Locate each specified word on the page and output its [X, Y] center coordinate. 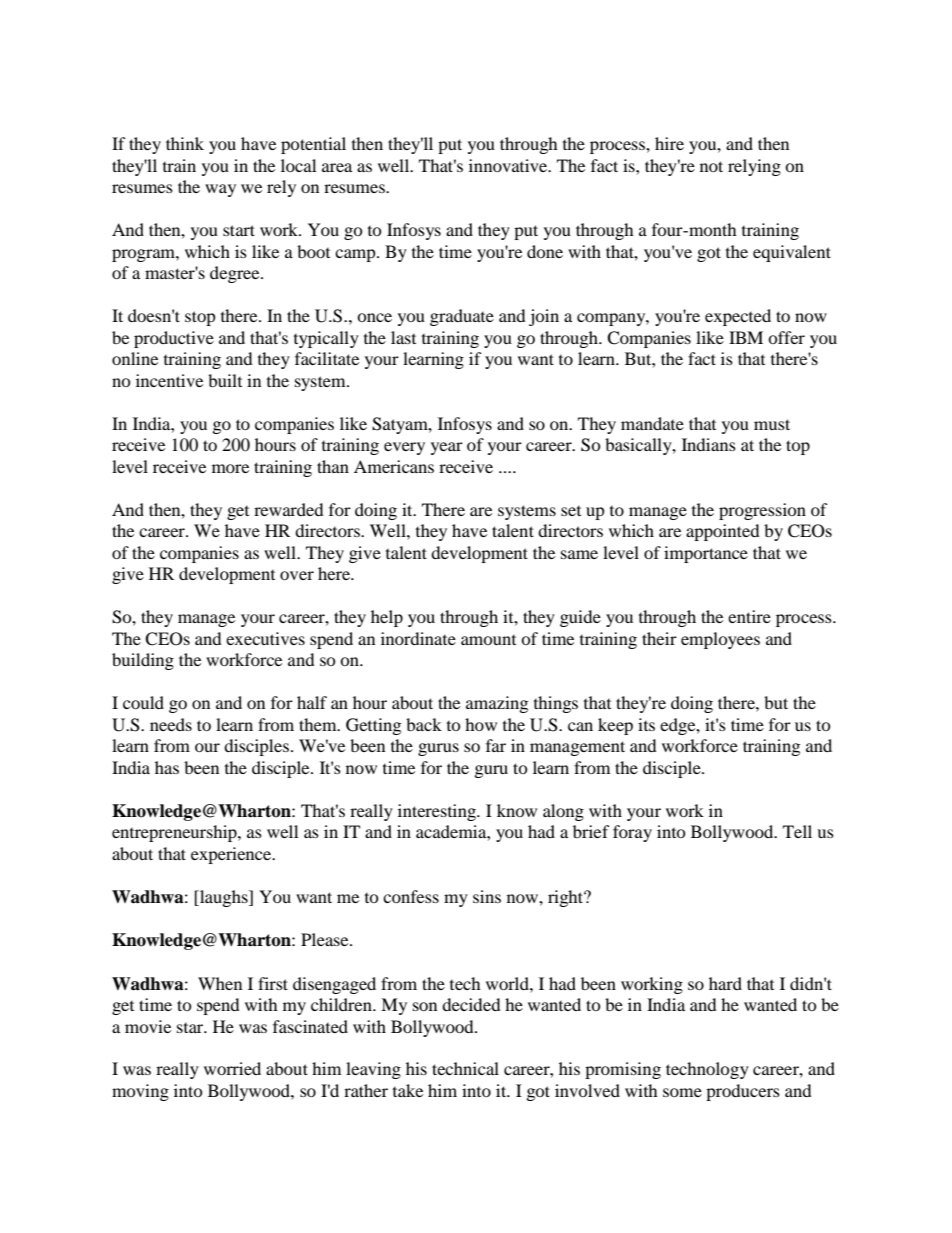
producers [743, 1092]
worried [232, 1068]
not [711, 166]
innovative [509, 165]
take [408, 1090]
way [220, 190]
